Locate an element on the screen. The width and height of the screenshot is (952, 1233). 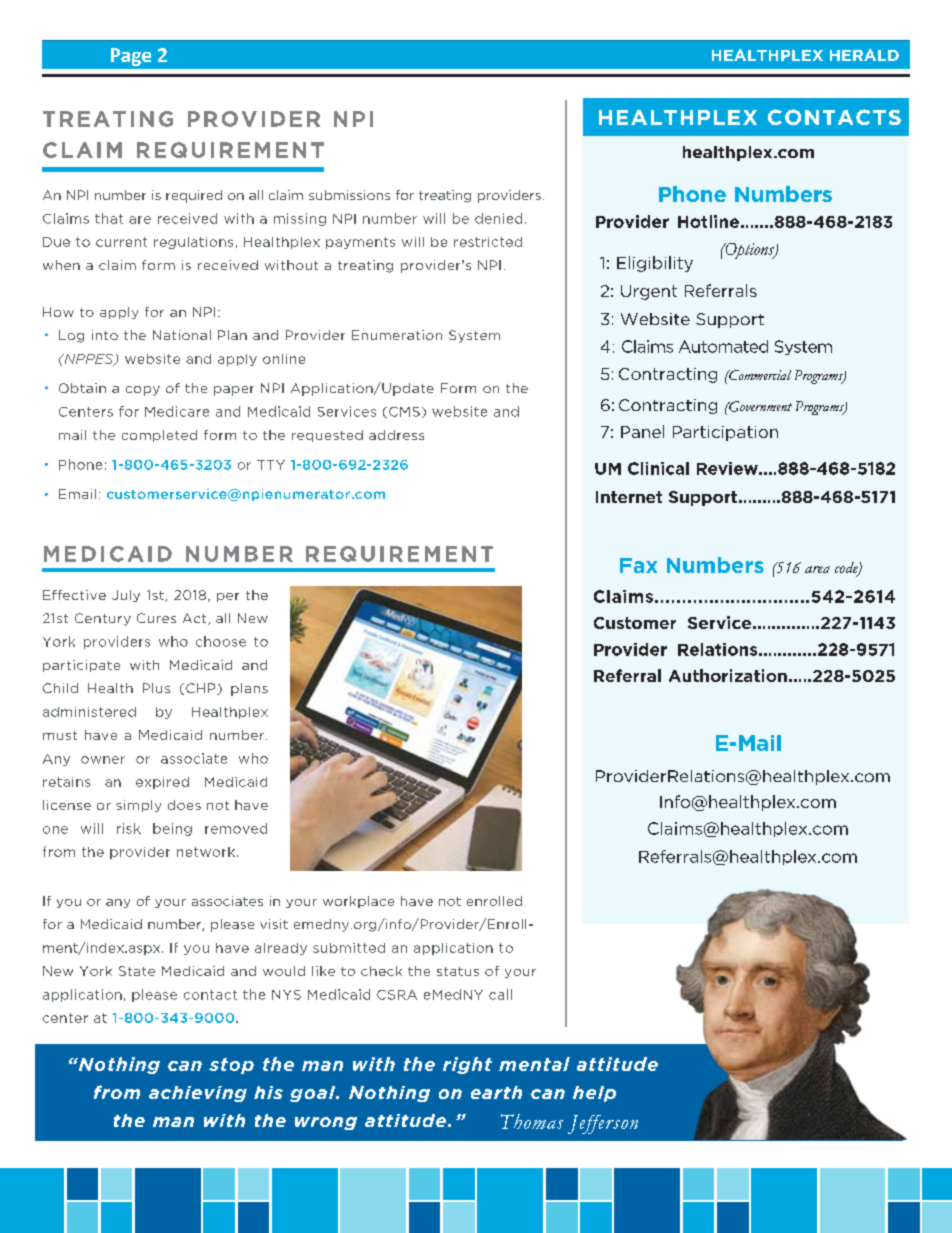
expired is located at coordinates (162, 783).
